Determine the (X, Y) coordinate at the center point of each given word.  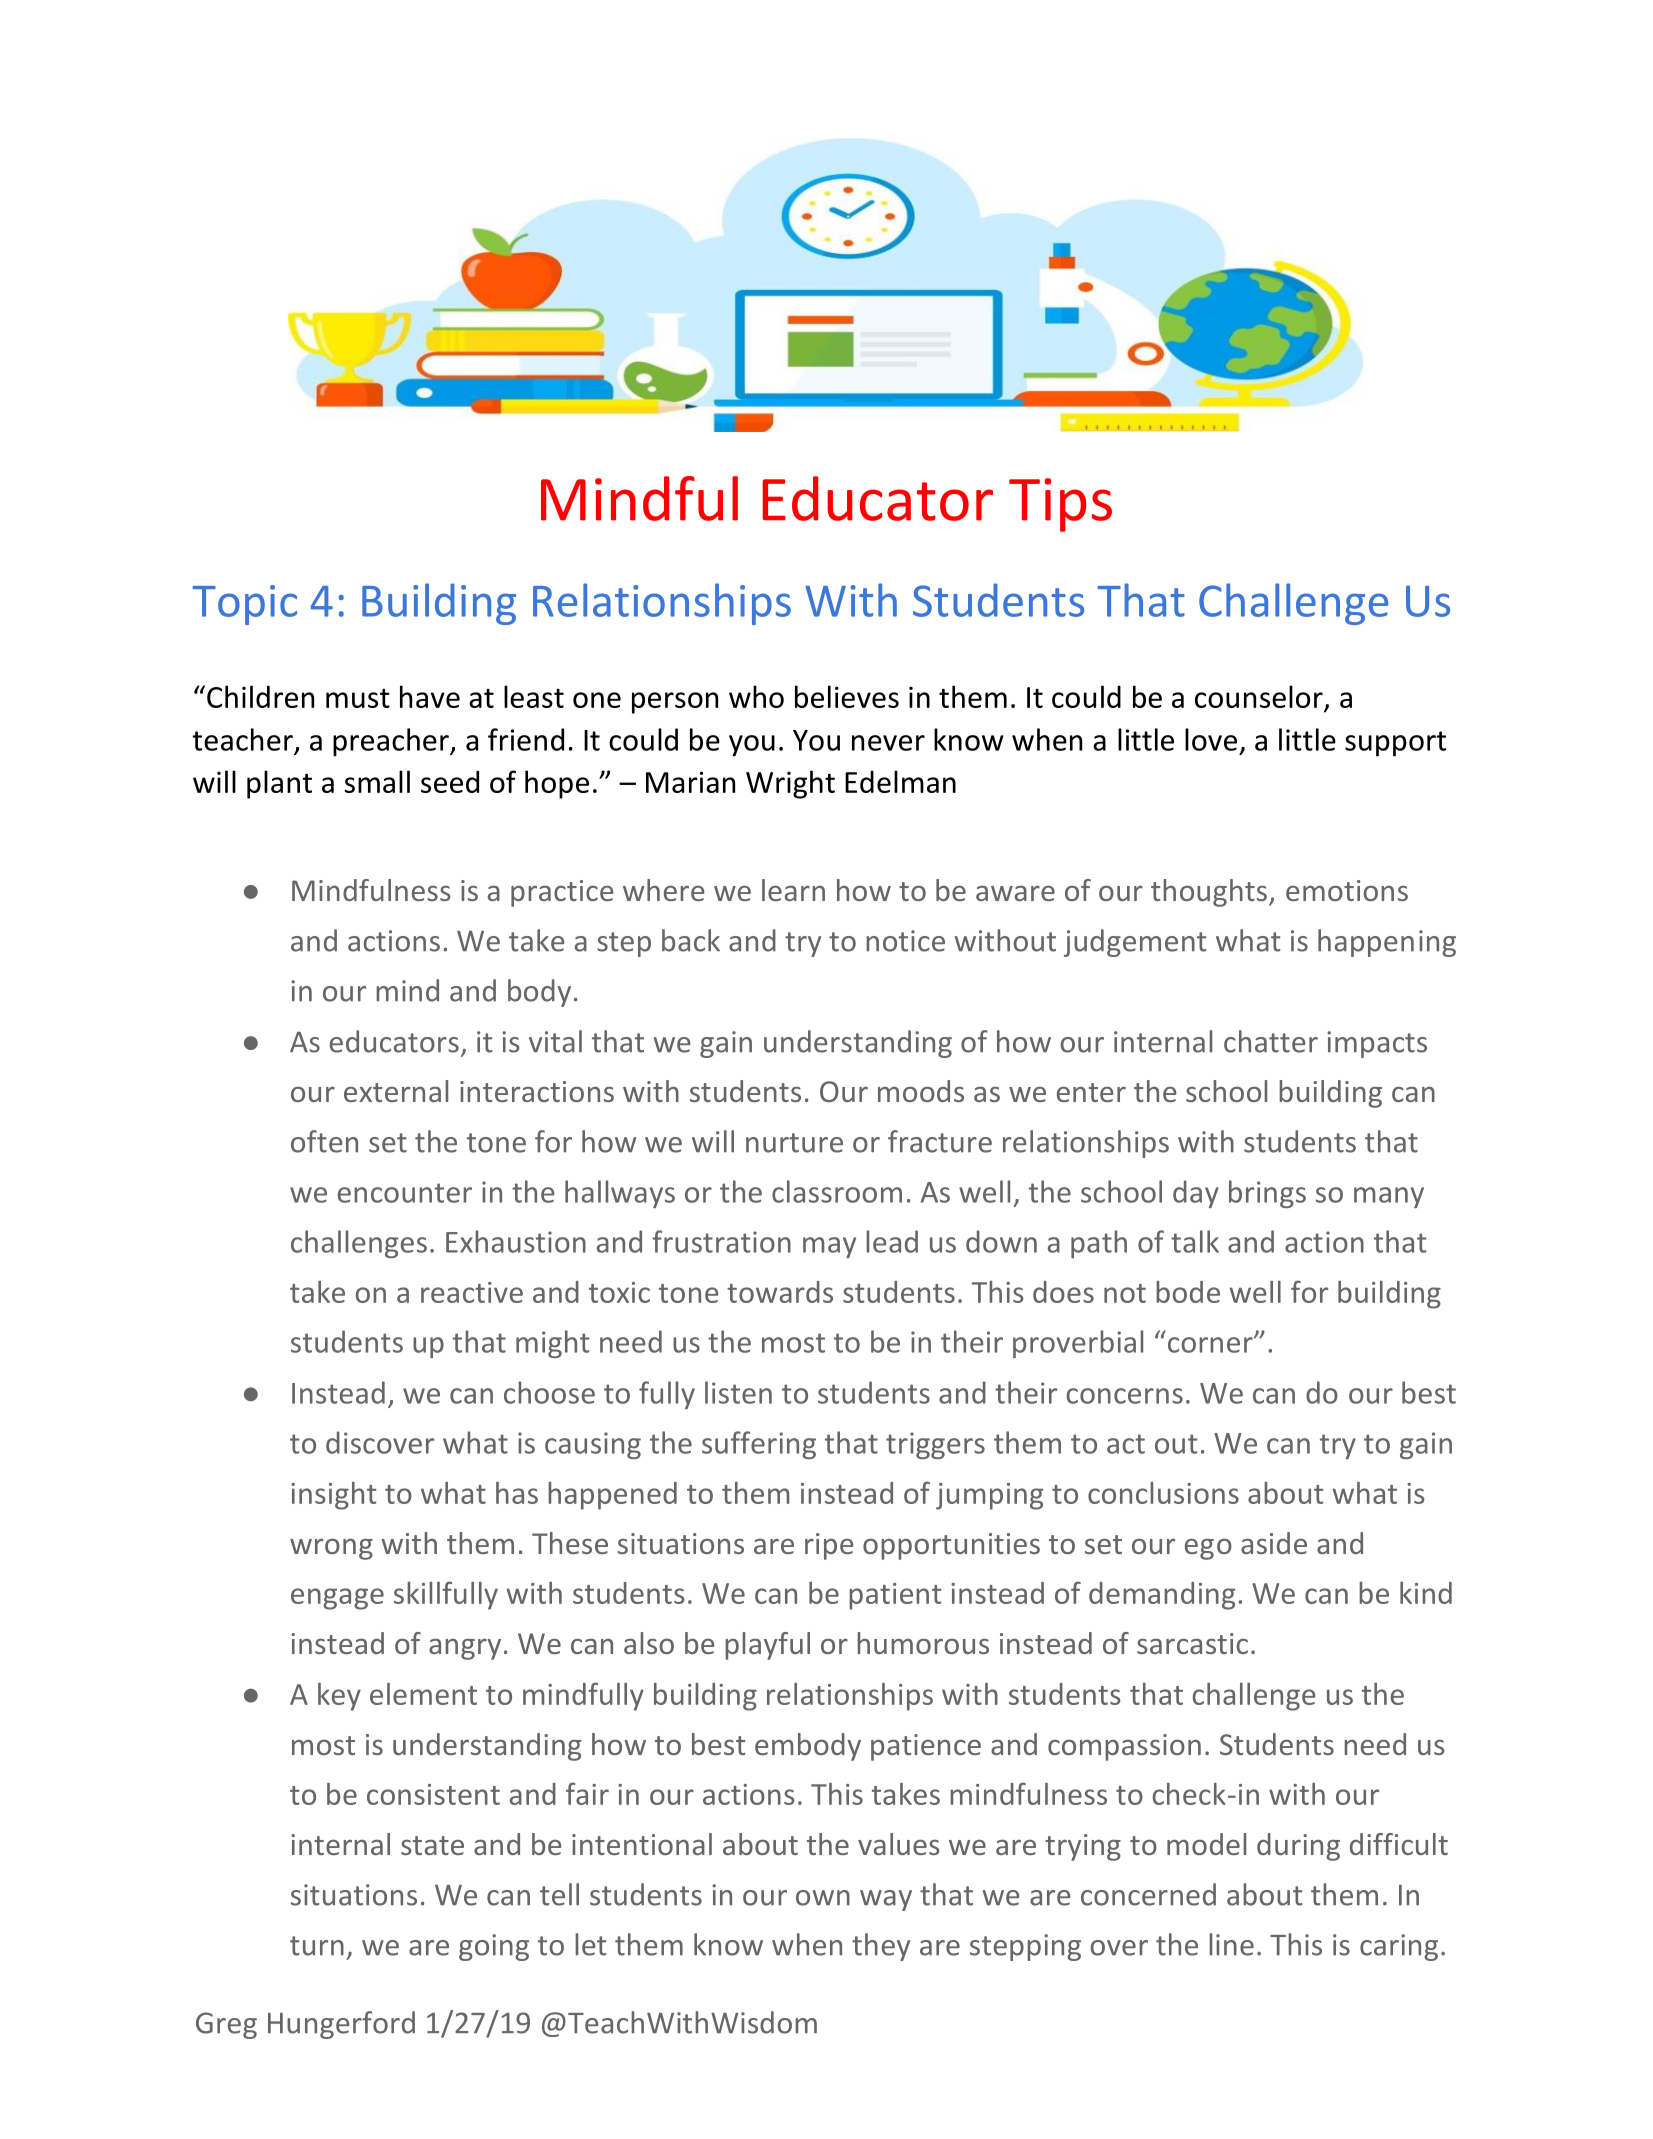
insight (333, 1496)
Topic (245, 605)
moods (921, 1091)
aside (1274, 1543)
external (396, 1091)
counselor (1259, 696)
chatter (1271, 1041)
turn (317, 1946)
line (1231, 1944)
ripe (829, 1546)
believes (847, 696)
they (881, 1947)
